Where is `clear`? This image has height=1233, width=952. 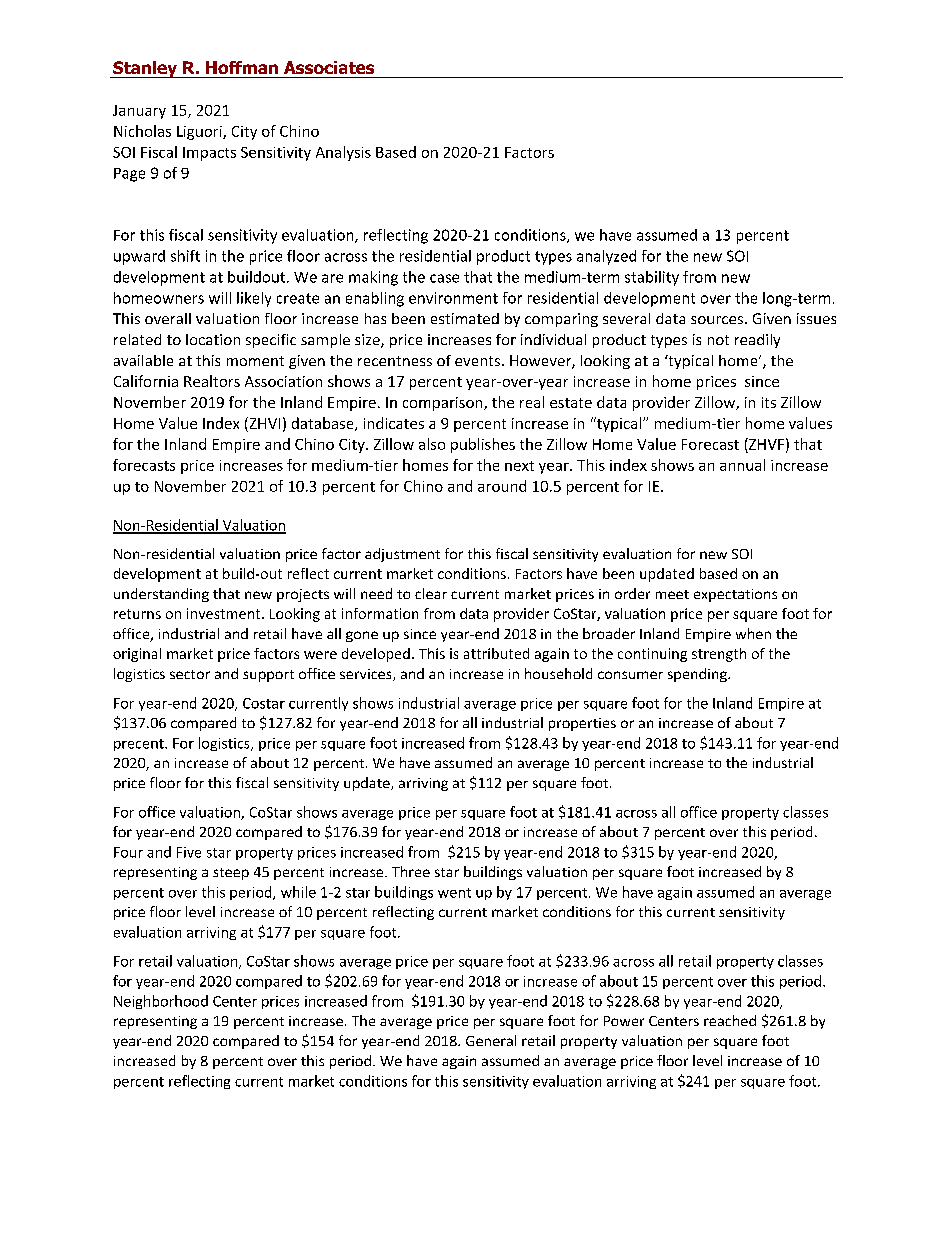
clear is located at coordinates (431, 593).
